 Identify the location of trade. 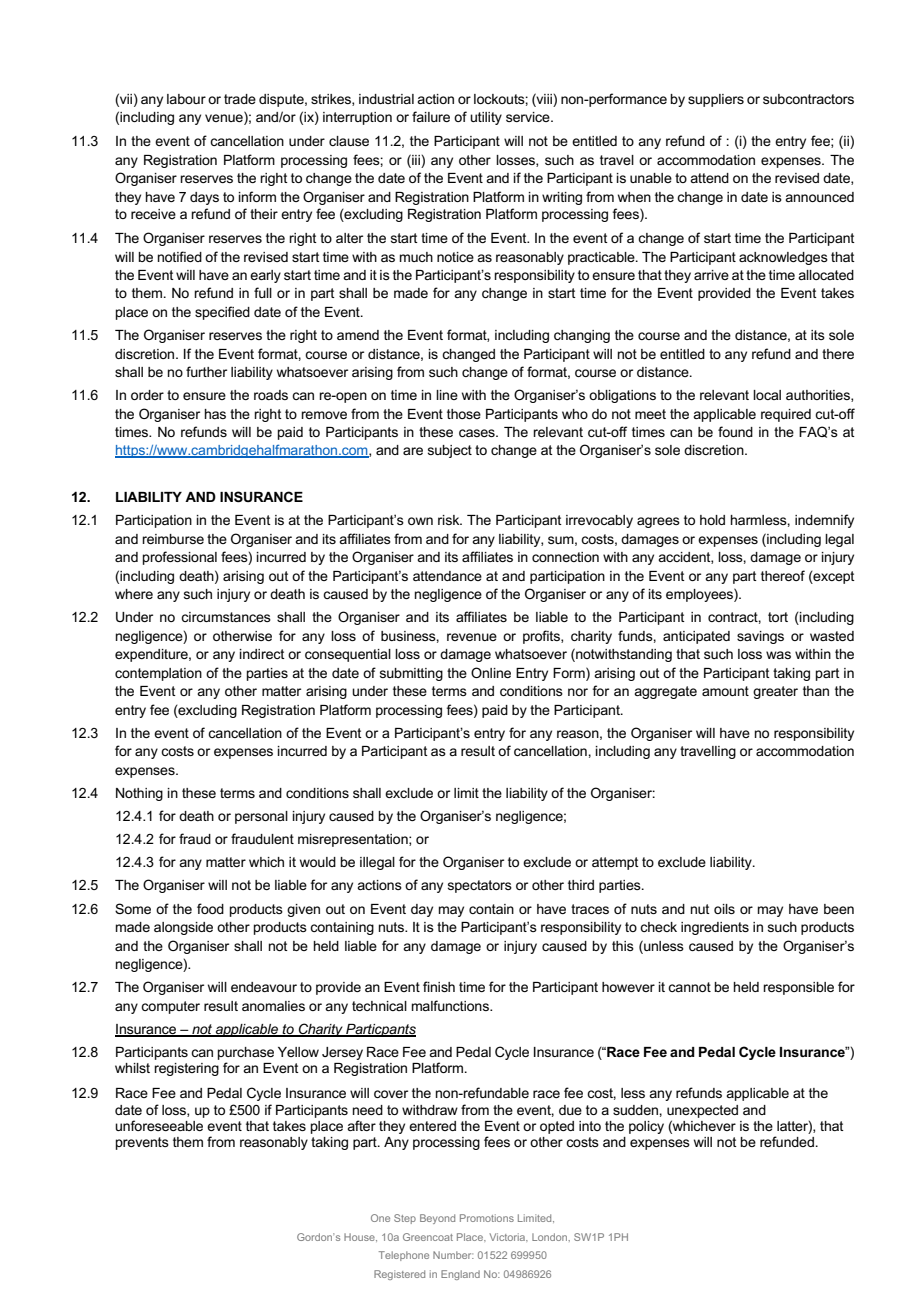
(240, 99).
